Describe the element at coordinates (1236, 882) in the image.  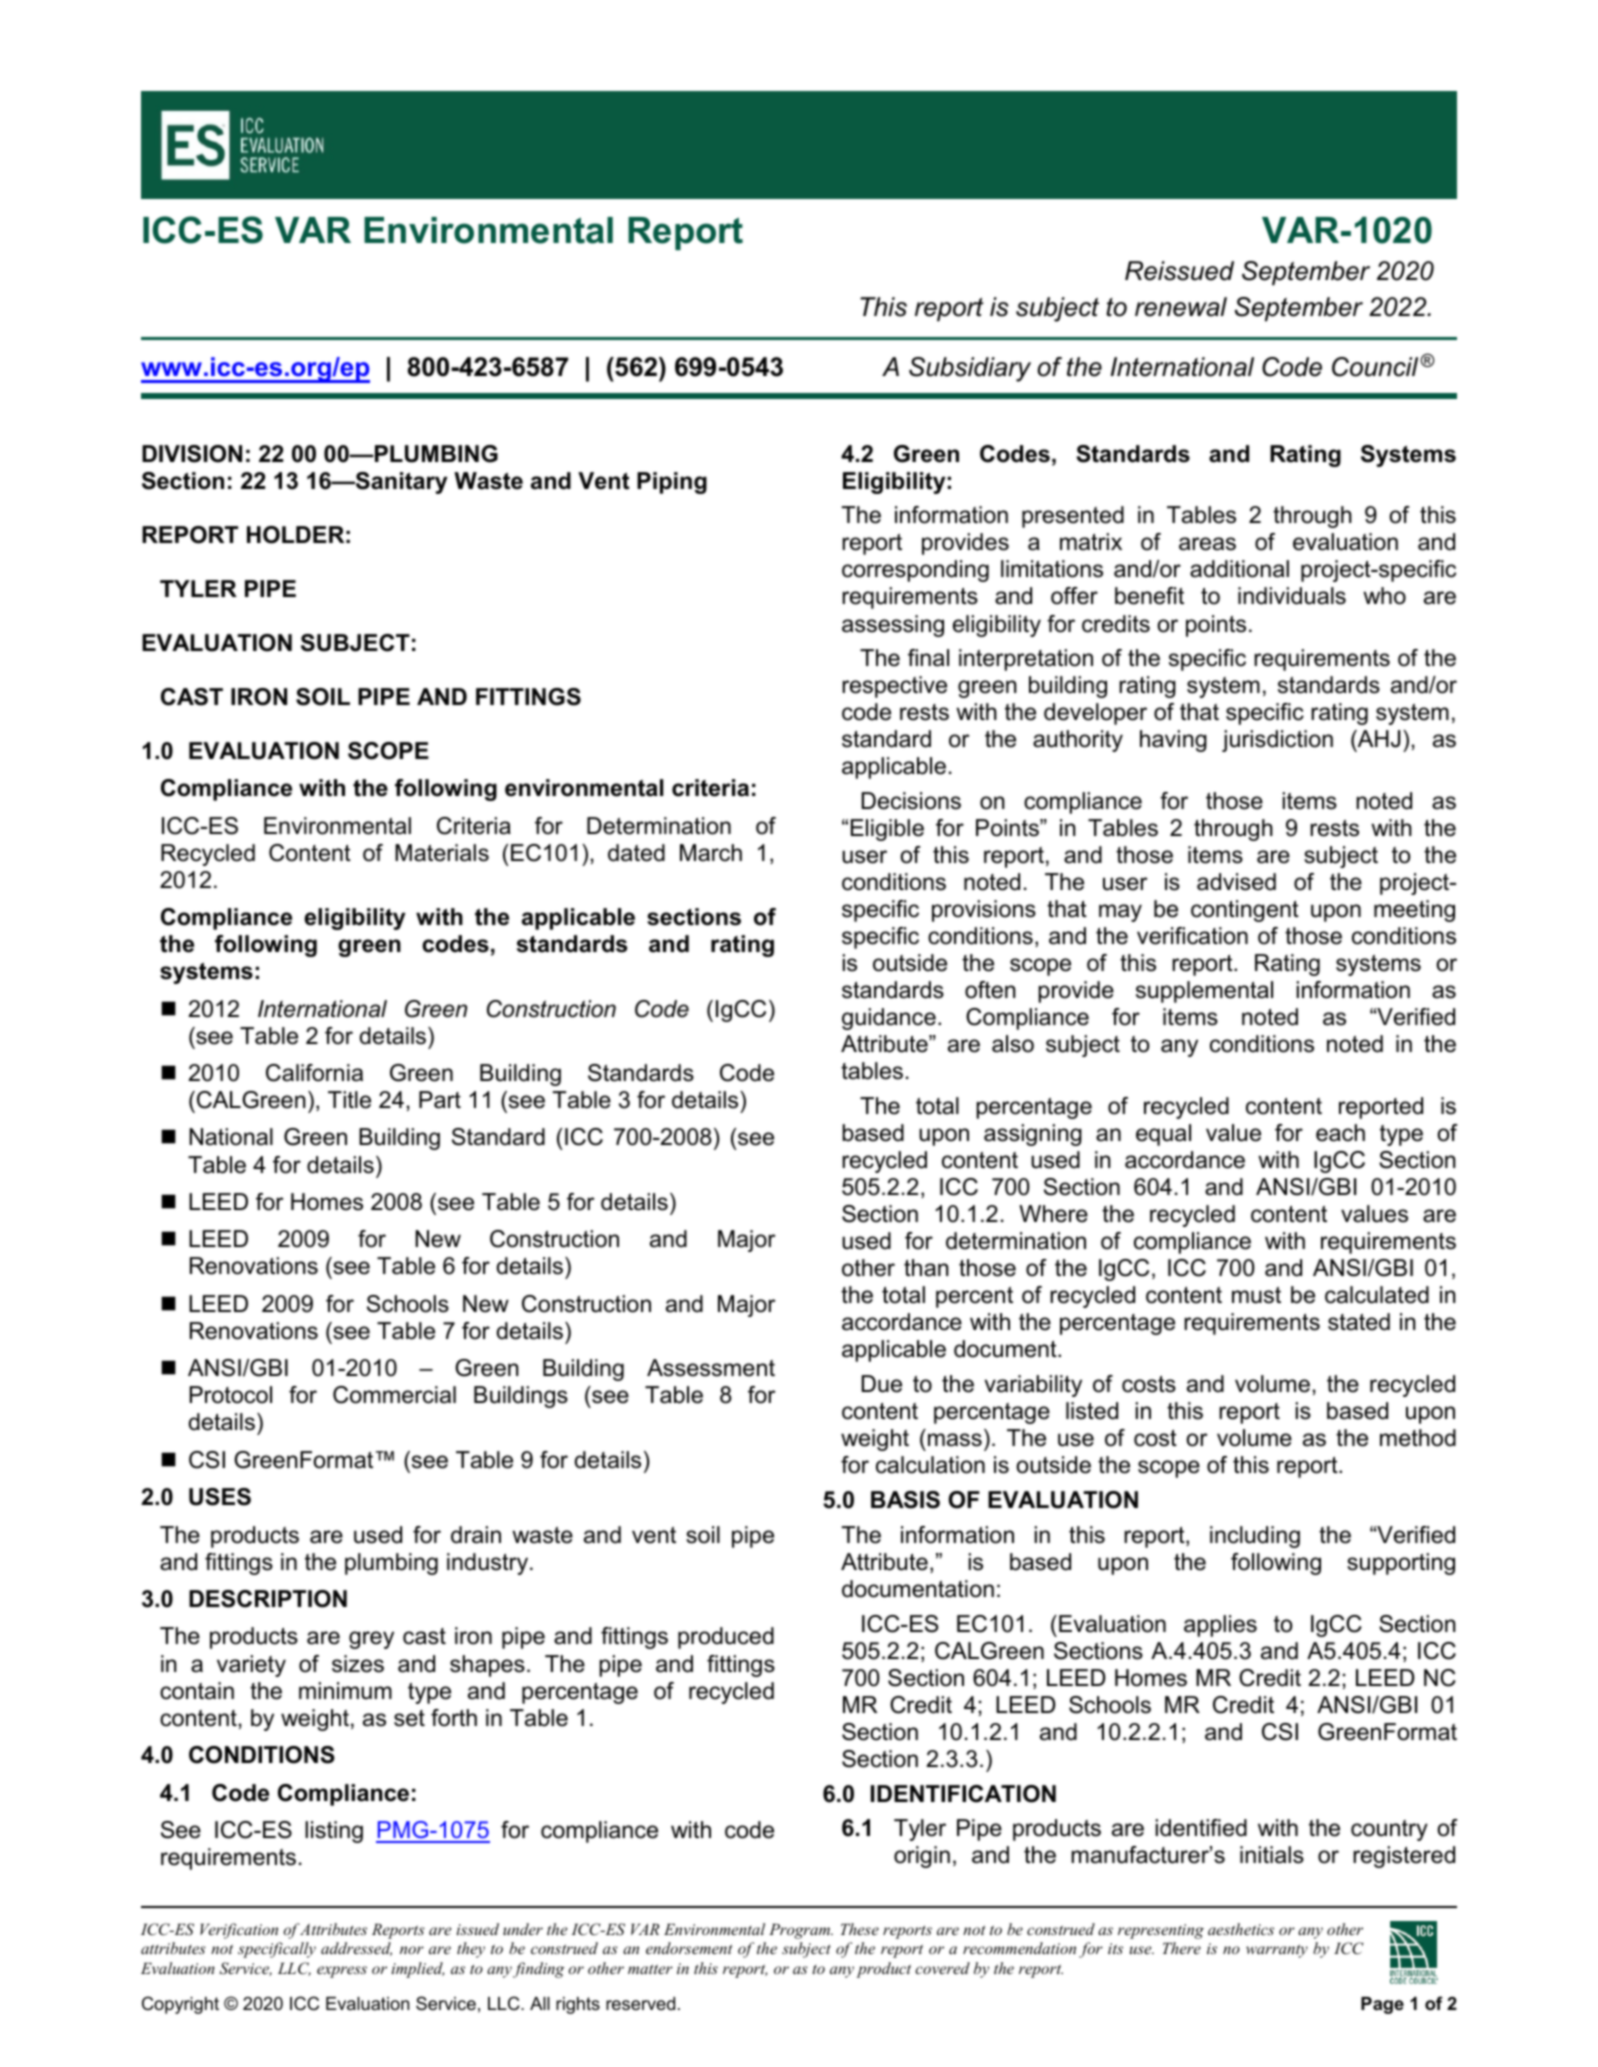
I see `advised` at that location.
